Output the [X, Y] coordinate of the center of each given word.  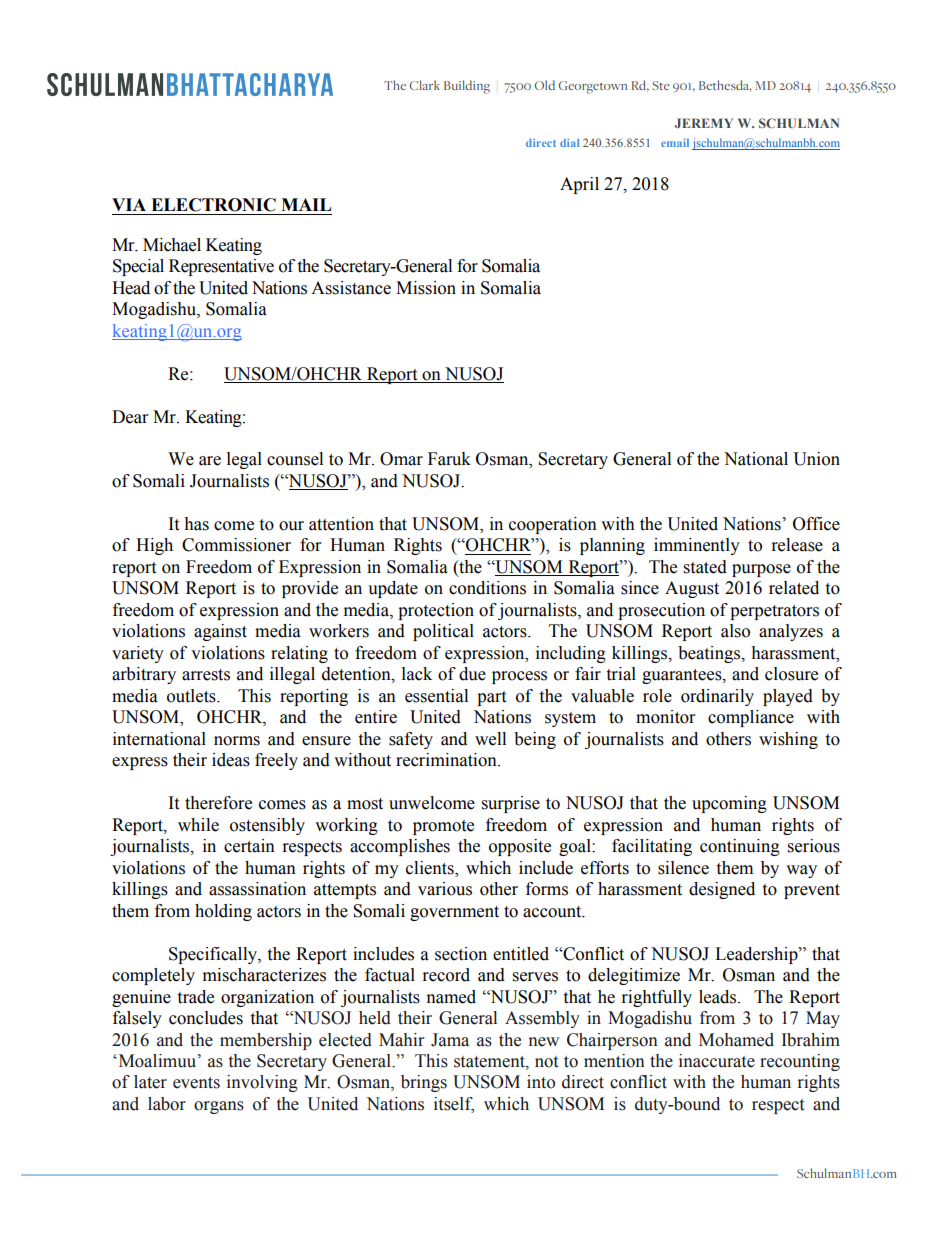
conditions [487, 588]
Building [467, 87]
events [196, 1083]
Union [816, 459]
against [220, 632]
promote [443, 827]
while [198, 825]
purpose [761, 570]
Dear [130, 417]
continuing [740, 847]
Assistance [351, 288]
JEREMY [704, 123]
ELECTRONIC [213, 205]
